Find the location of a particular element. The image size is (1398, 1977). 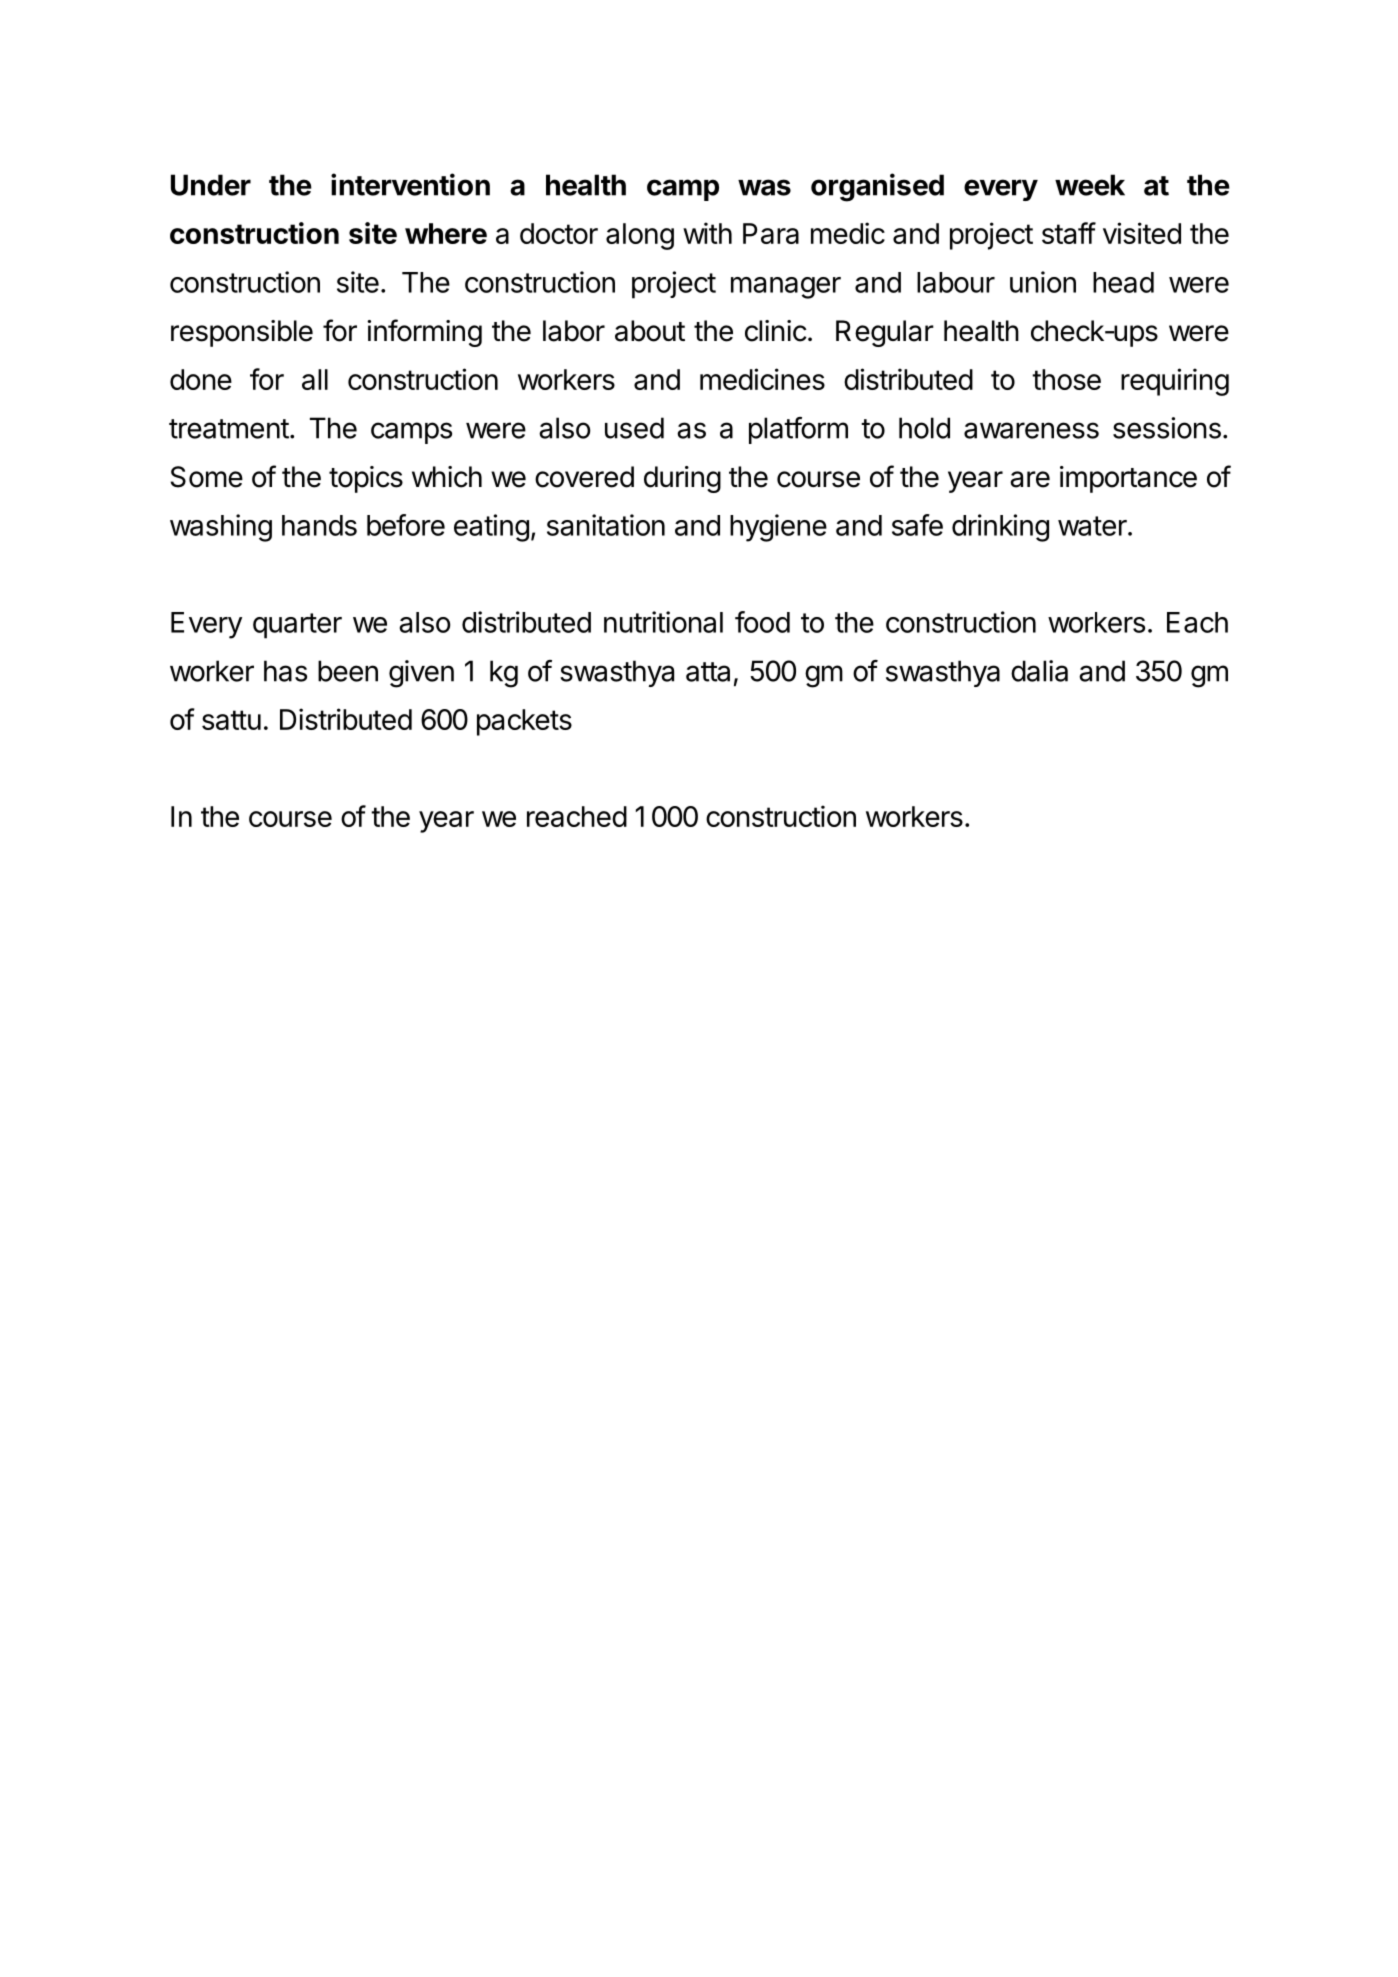

with is located at coordinates (707, 233).
